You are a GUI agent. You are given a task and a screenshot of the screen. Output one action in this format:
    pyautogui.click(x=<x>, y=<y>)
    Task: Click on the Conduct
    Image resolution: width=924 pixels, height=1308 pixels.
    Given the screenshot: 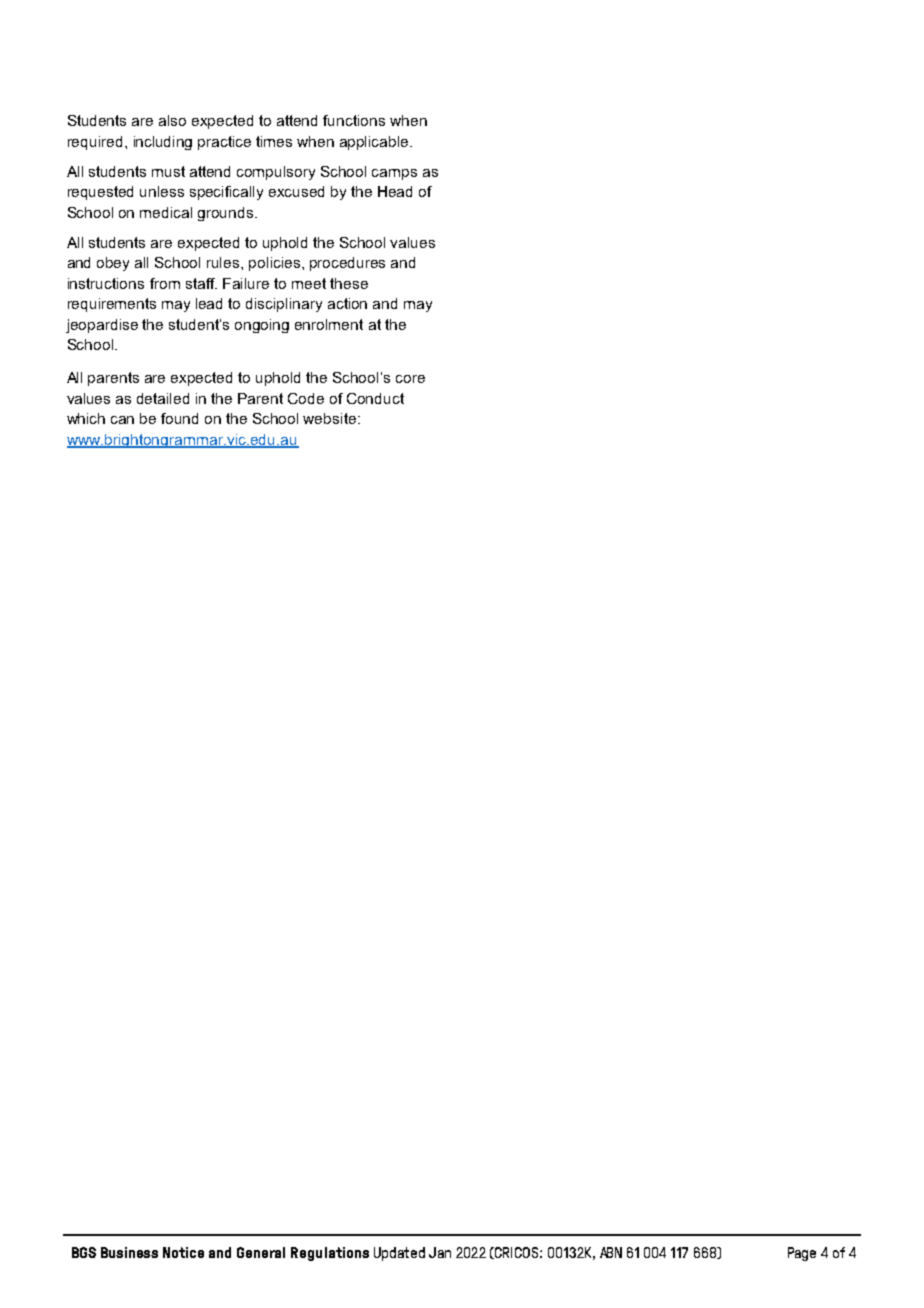 What is the action you would take?
    pyautogui.click(x=375, y=398)
